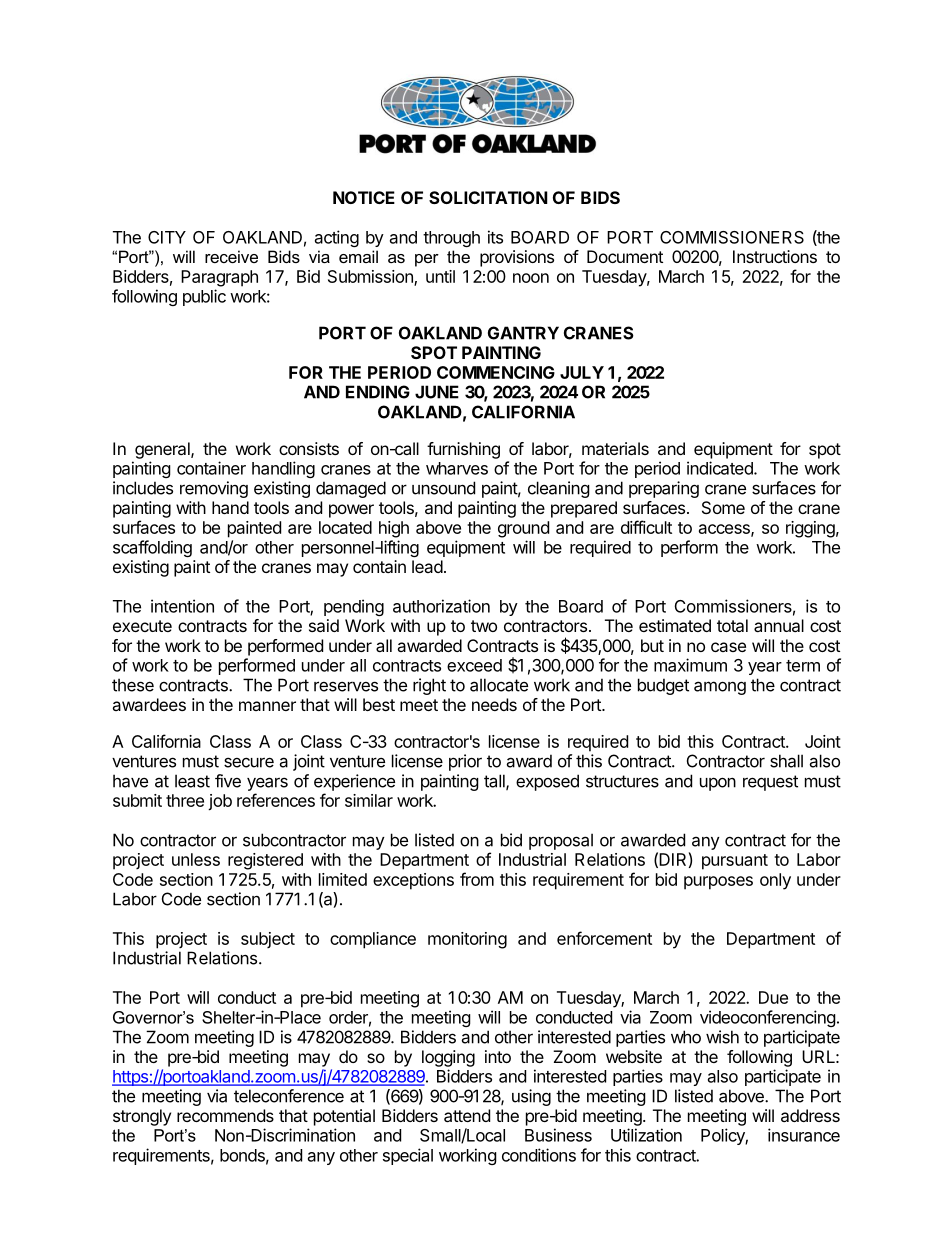  Describe the element at coordinates (474, 665) in the image. I see `exceed` at that location.
